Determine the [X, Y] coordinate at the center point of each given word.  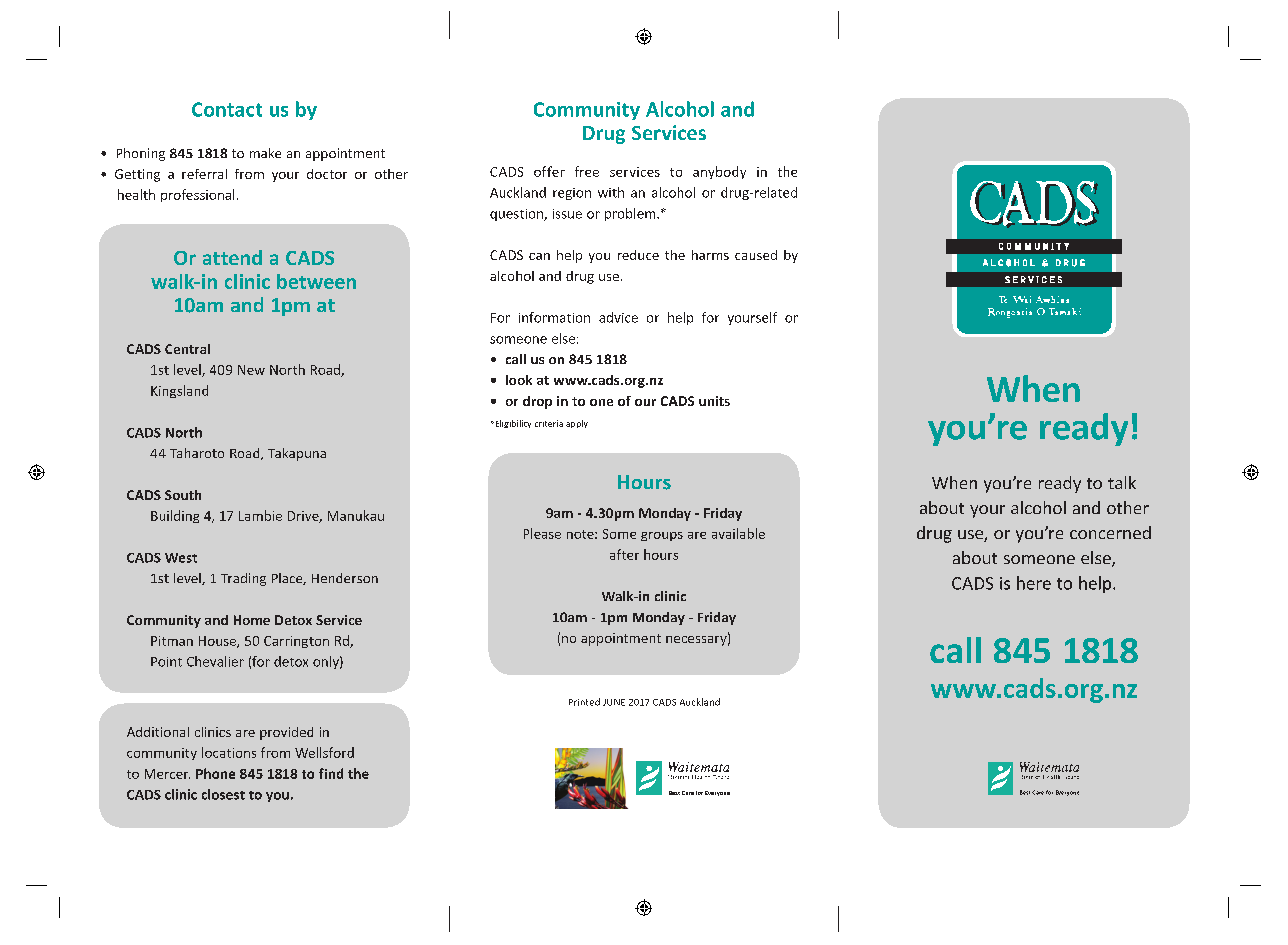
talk [1122, 482]
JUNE [614, 702]
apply [577, 424]
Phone [215, 773]
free [587, 171]
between [316, 281]
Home [252, 620]
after [624, 554]
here [1034, 583]
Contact [227, 109]
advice [618, 317]
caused [756, 255]
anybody [719, 172]
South [183, 495]
